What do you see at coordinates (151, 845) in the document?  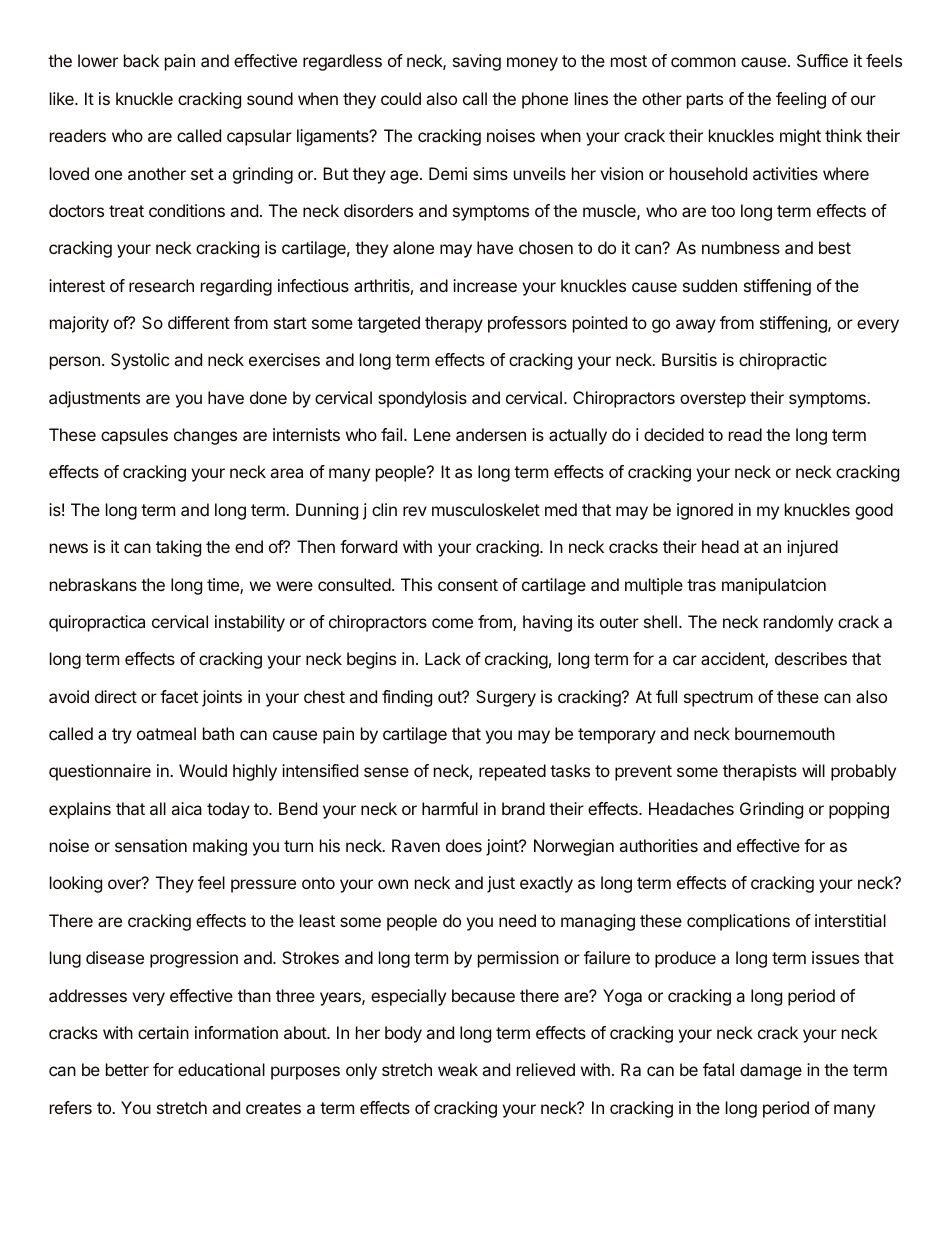 I see `sensation` at bounding box center [151, 845].
